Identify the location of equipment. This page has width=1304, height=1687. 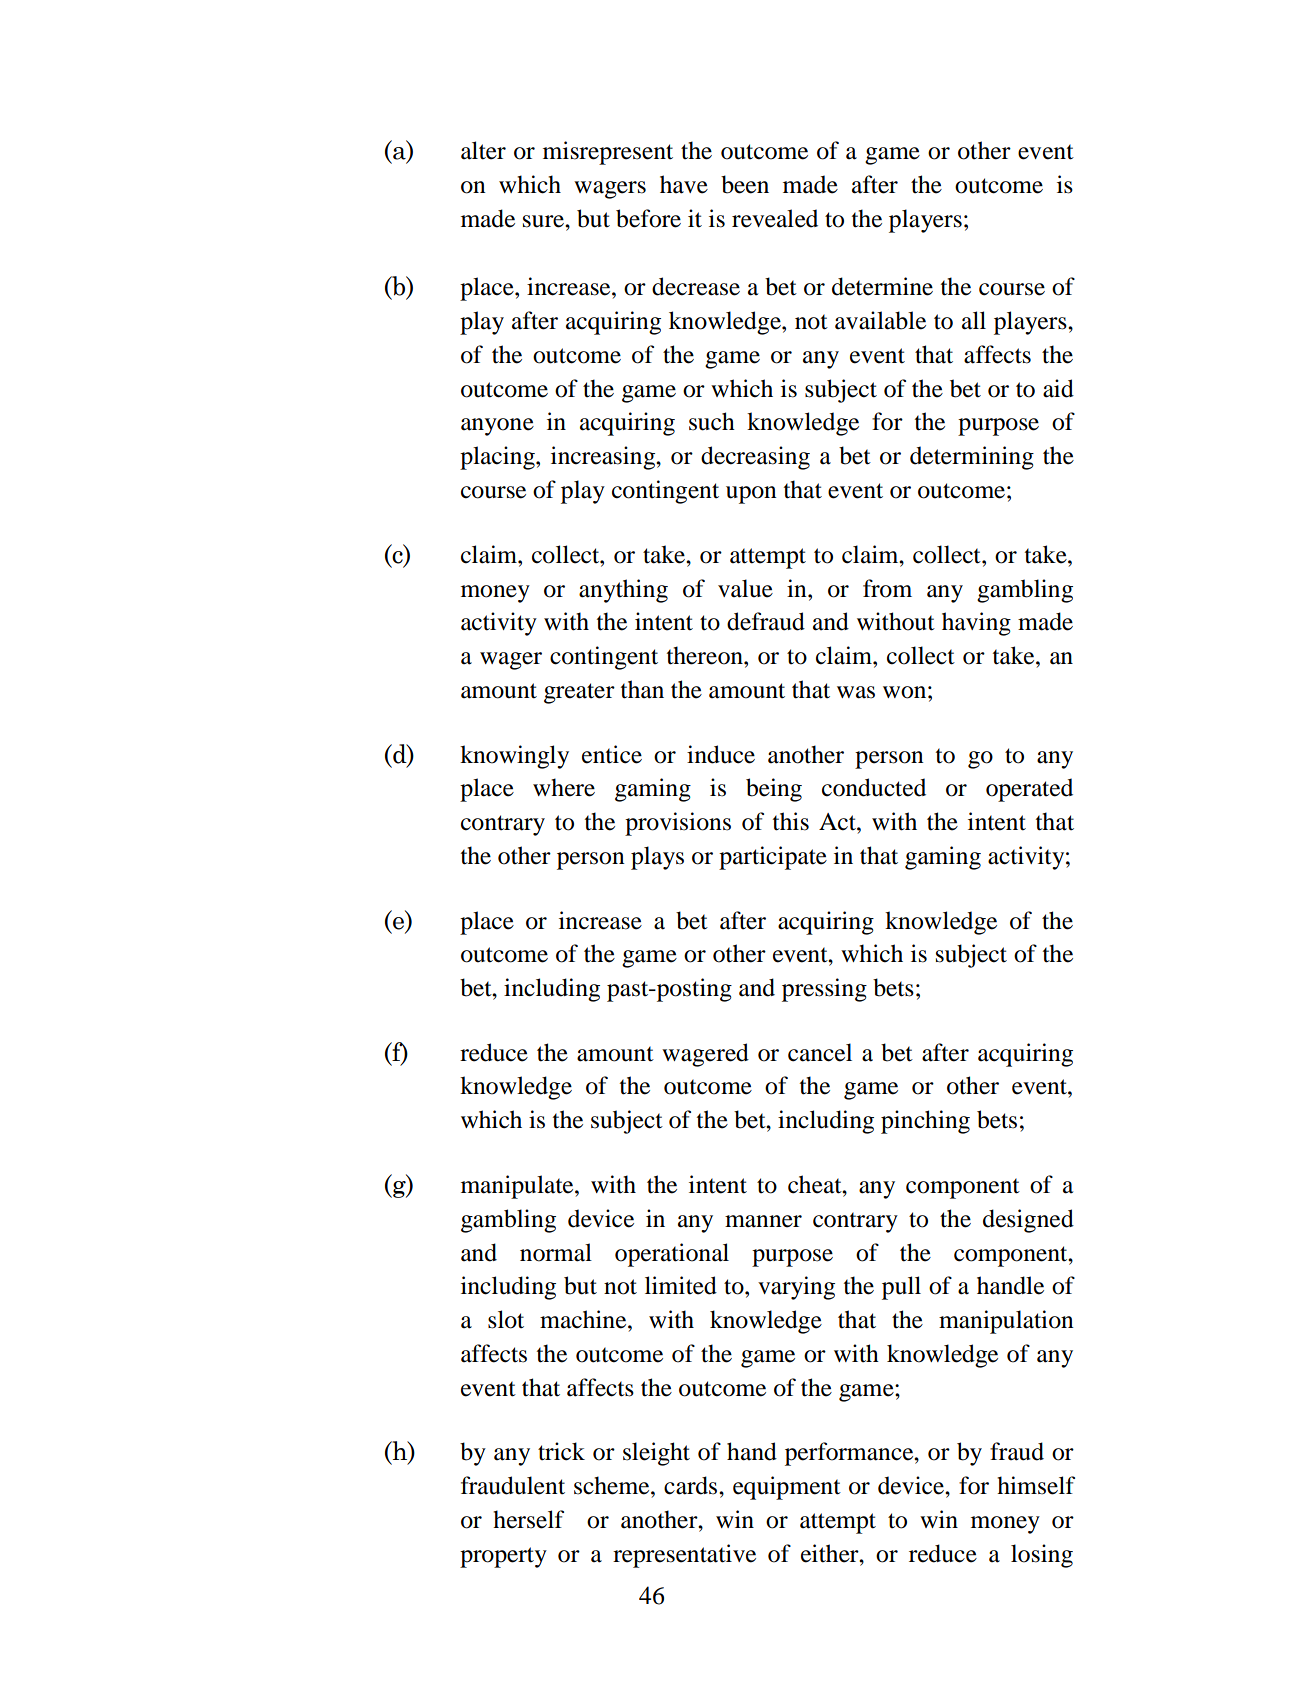
(787, 1488).
